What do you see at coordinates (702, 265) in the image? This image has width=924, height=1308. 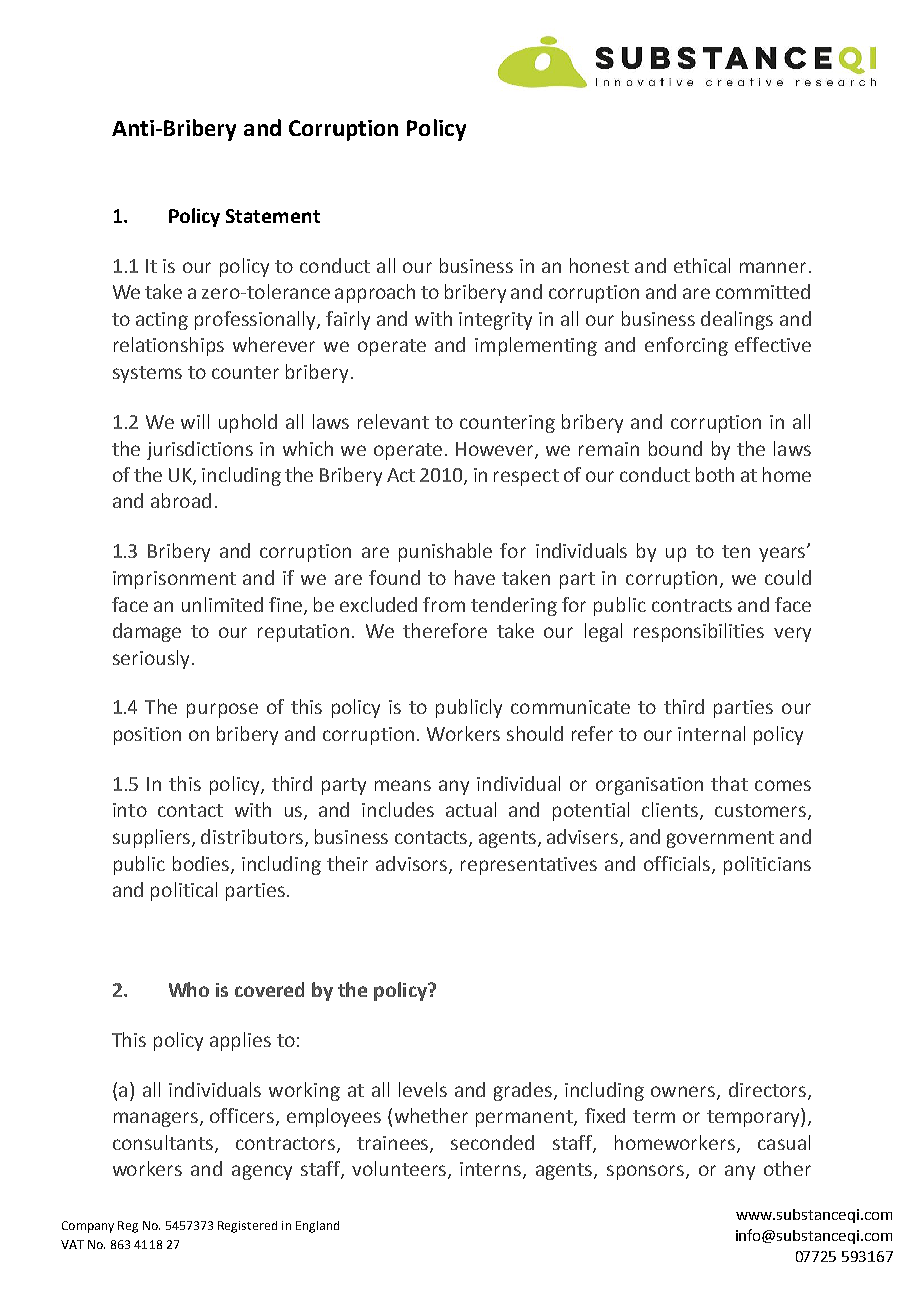 I see `ethical` at bounding box center [702, 265].
